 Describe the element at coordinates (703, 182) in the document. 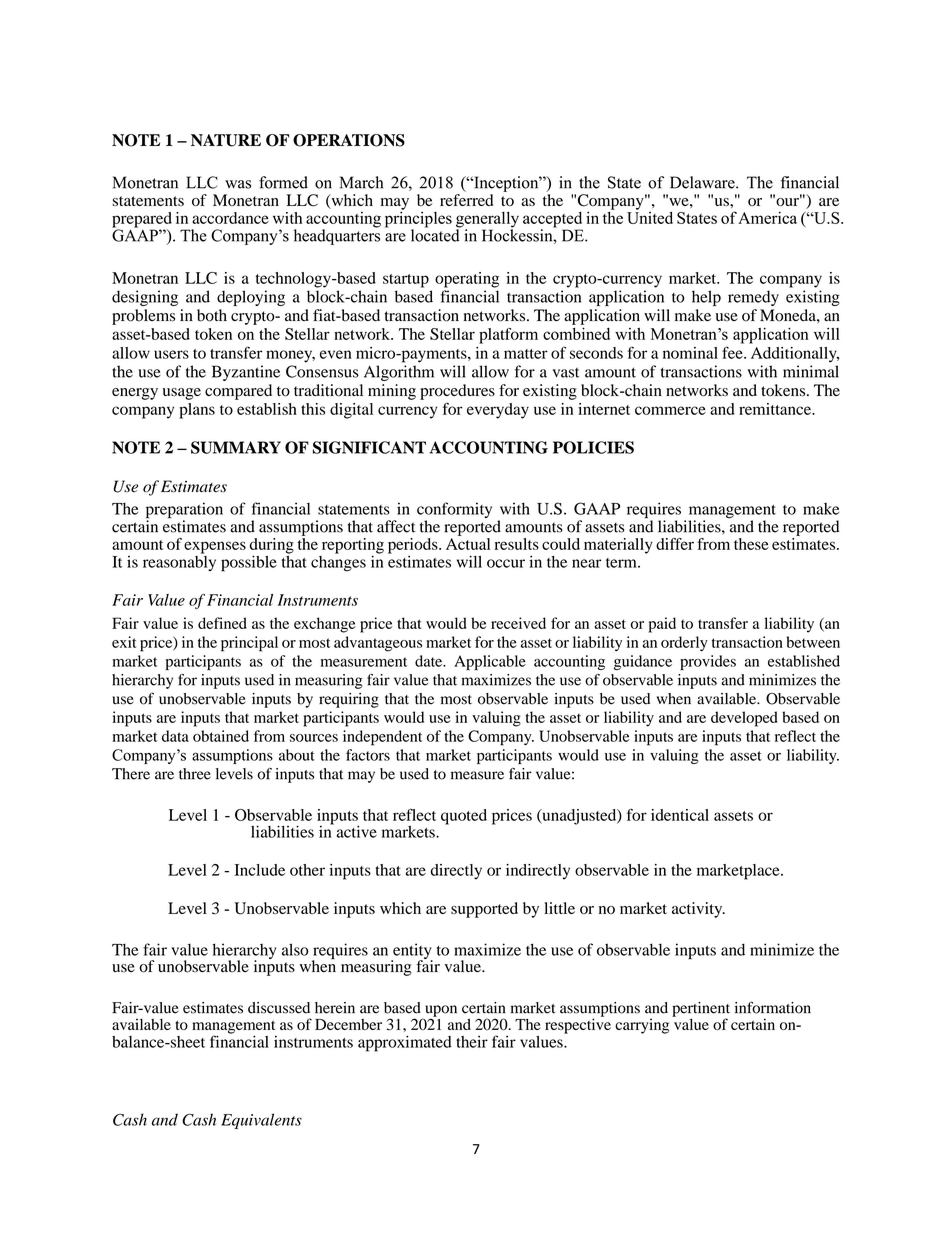

I see `Delaware` at that location.
